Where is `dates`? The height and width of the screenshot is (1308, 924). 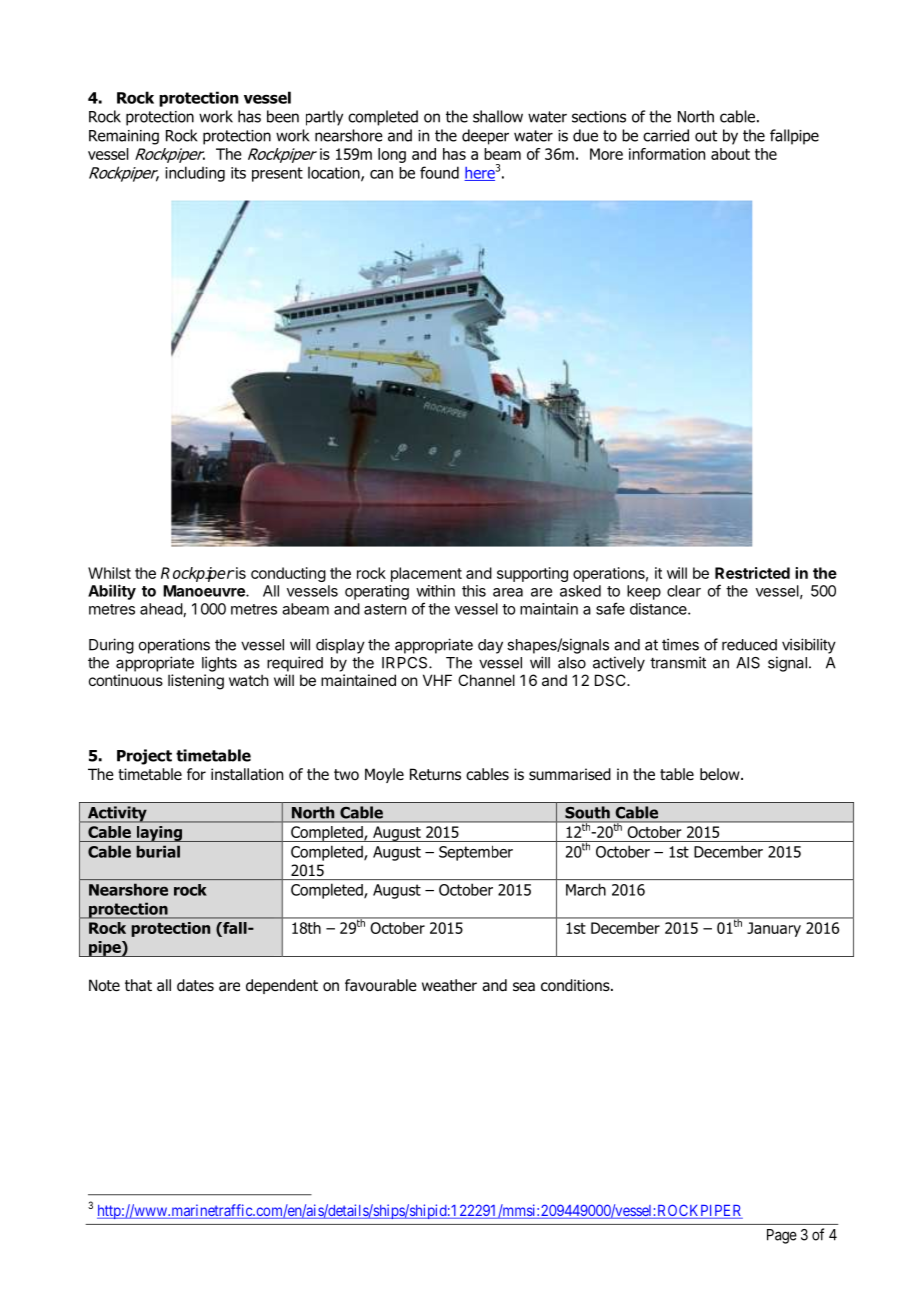 dates is located at coordinates (195, 985).
